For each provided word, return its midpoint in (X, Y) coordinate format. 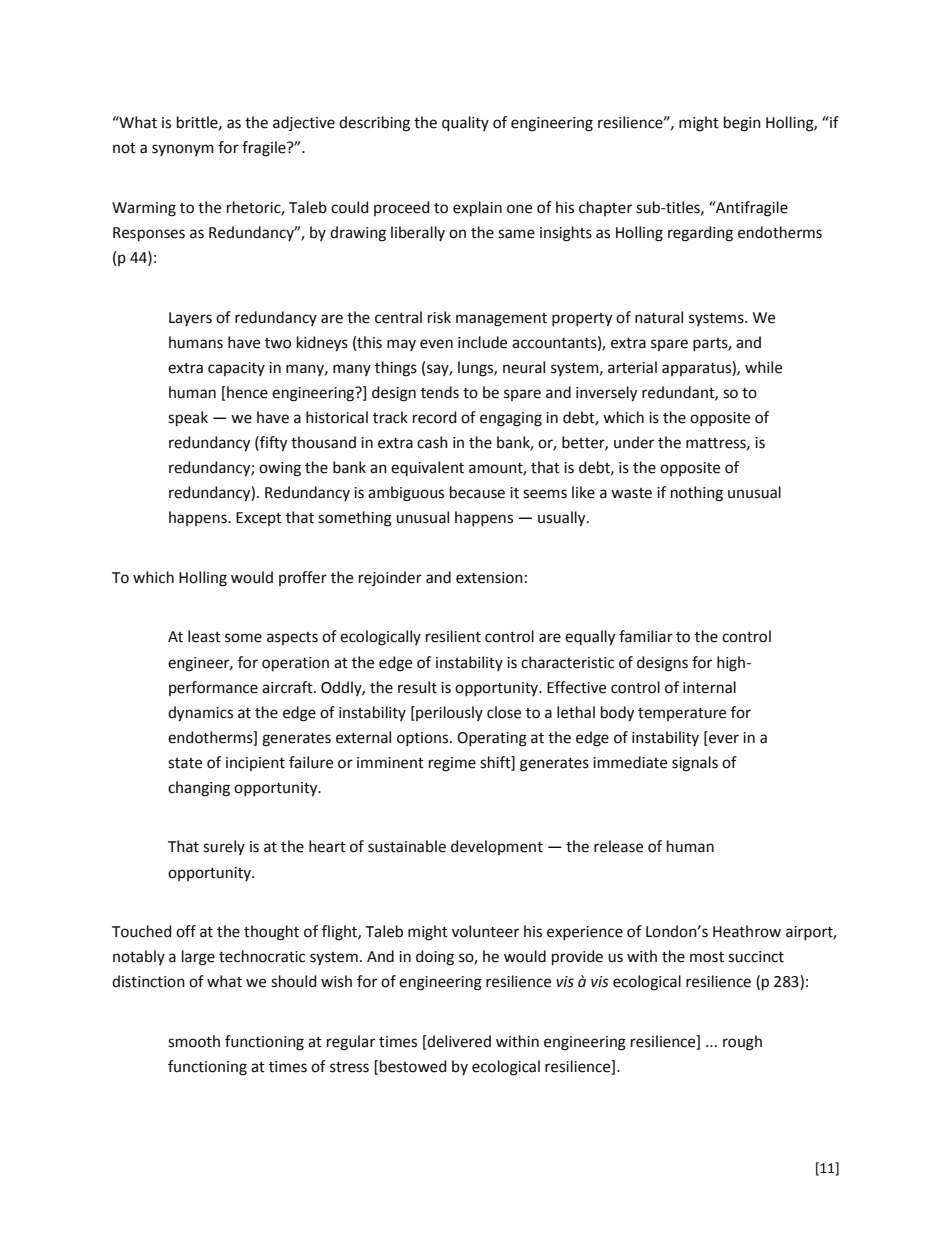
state (185, 763)
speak (188, 418)
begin (742, 124)
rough (742, 1043)
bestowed (413, 1066)
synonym (183, 150)
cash (432, 442)
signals (695, 764)
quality (465, 123)
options (424, 739)
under (634, 442)
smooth (194, 1041)
